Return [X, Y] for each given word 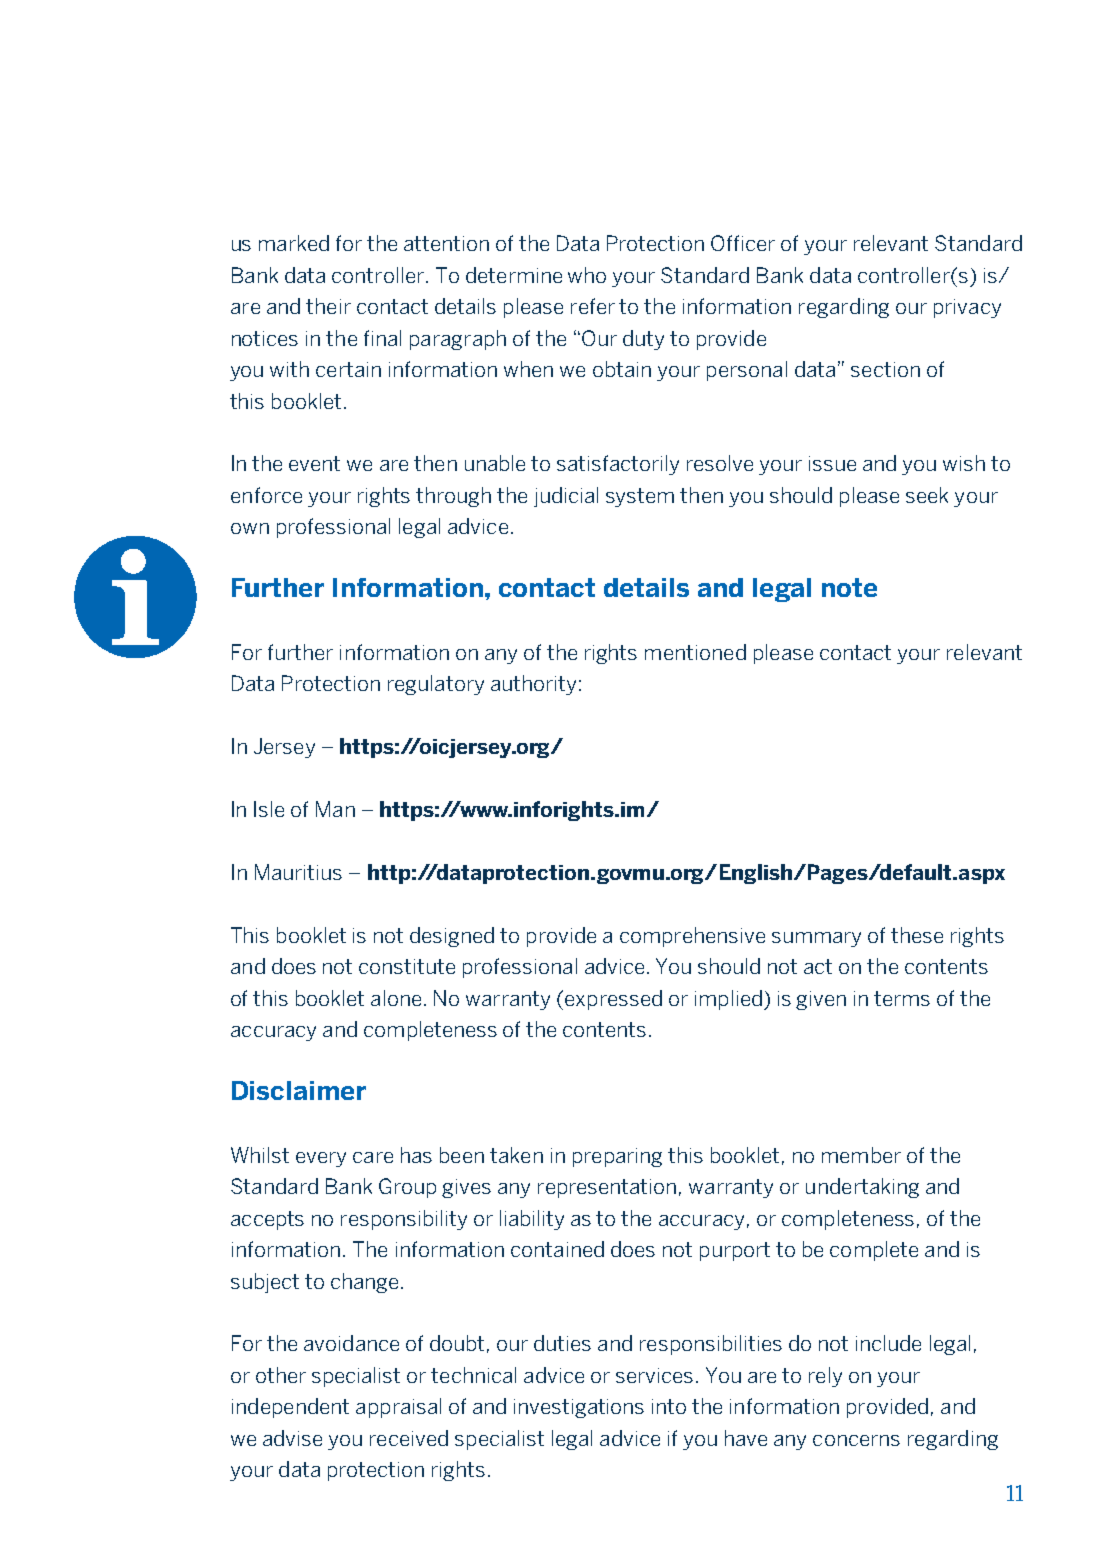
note [849, 587]
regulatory [436, 685]
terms [902, 998]
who [587, 275]
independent [290, 1408]
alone [396, 998]
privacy [967, 308]
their [328, 306]
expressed [613, 1000]
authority [533, 685]
